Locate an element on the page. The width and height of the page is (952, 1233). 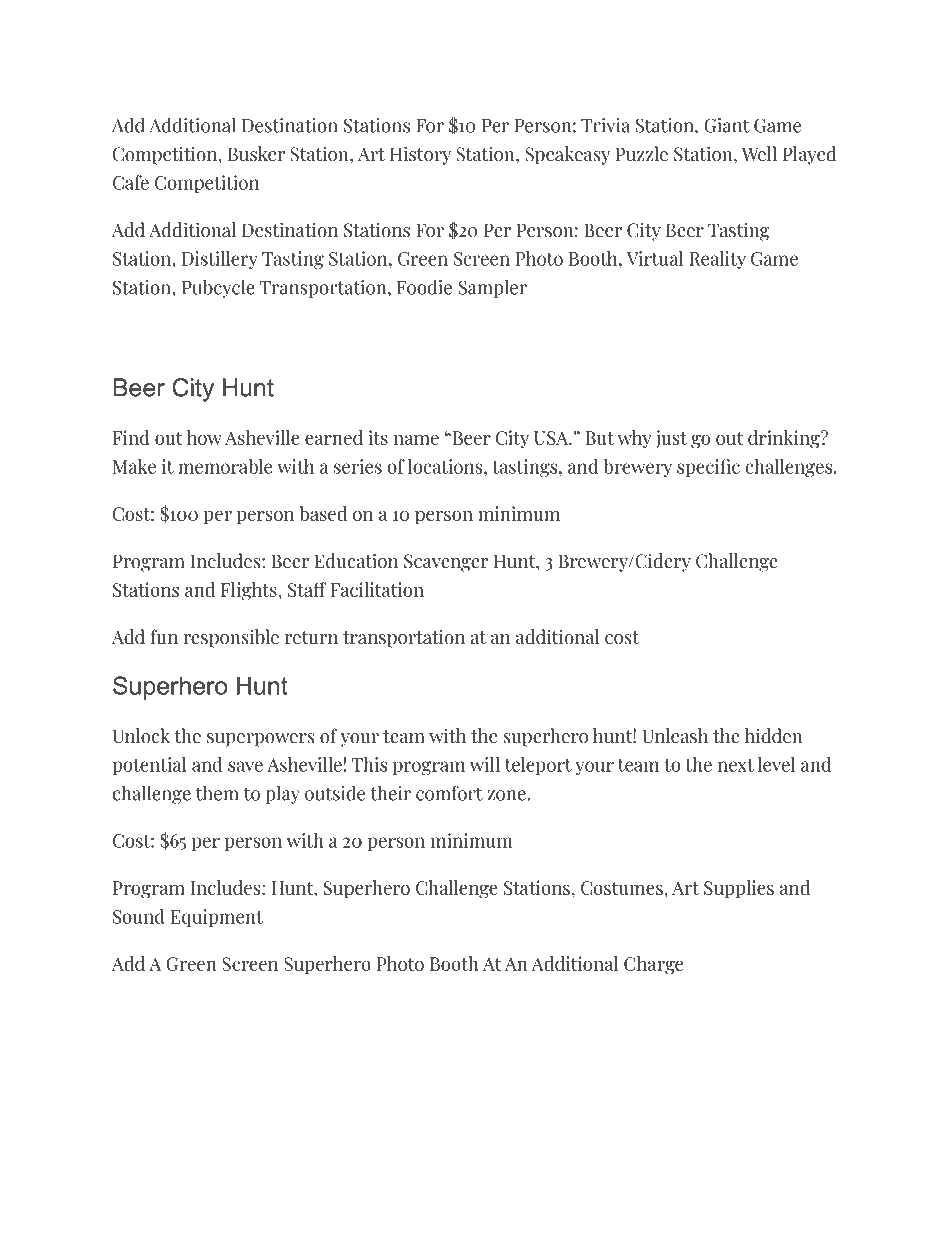
Supplies is located at coordinates (739, 889).
